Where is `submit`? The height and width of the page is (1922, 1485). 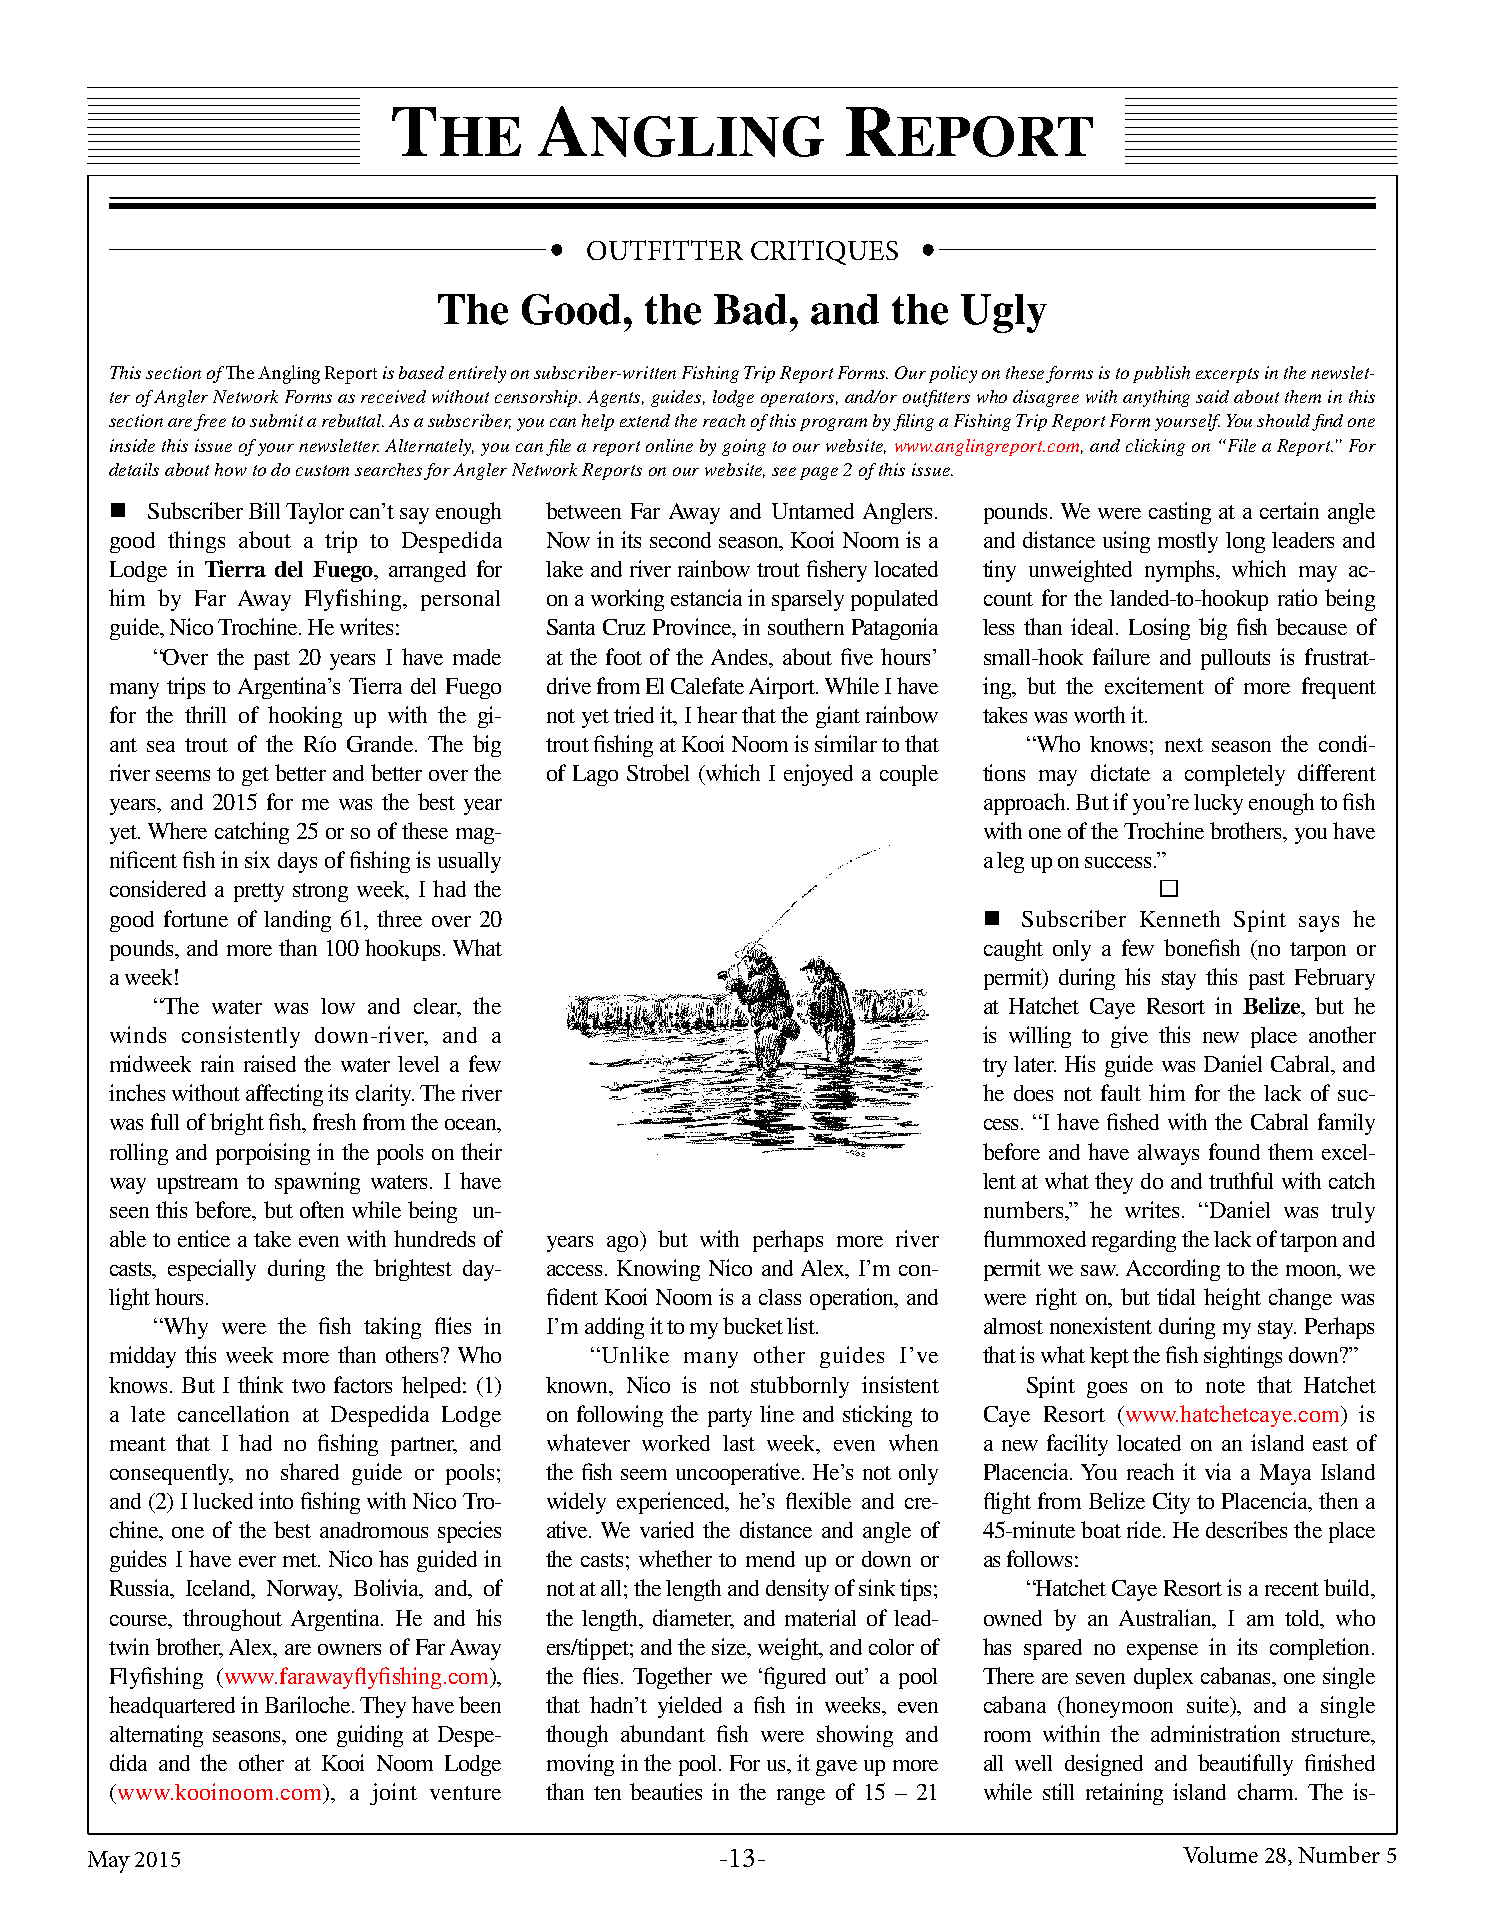
submit is located at coordinates (276, 420).
